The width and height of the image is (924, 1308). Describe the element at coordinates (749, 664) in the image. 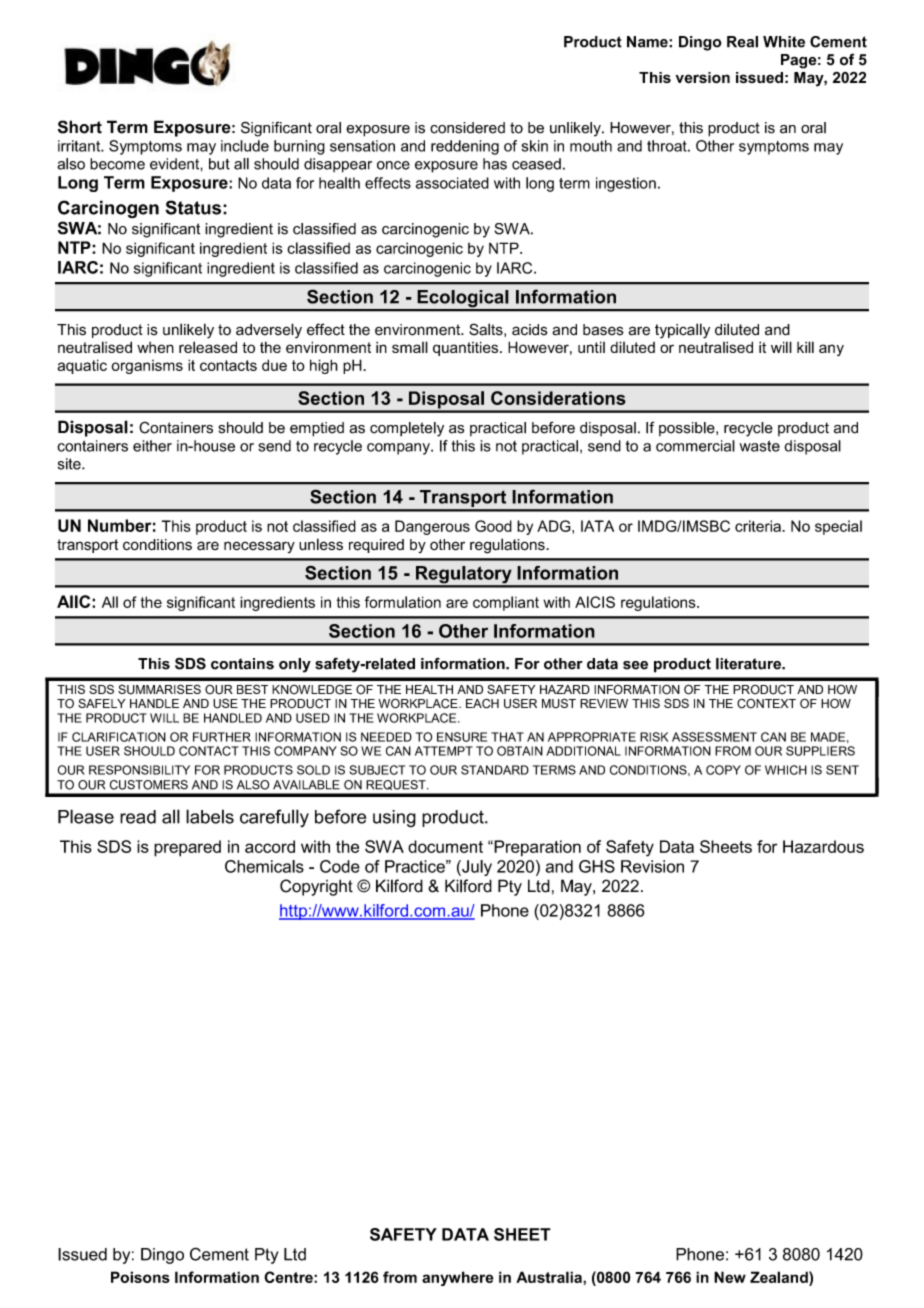

I see `literature` at that location.
